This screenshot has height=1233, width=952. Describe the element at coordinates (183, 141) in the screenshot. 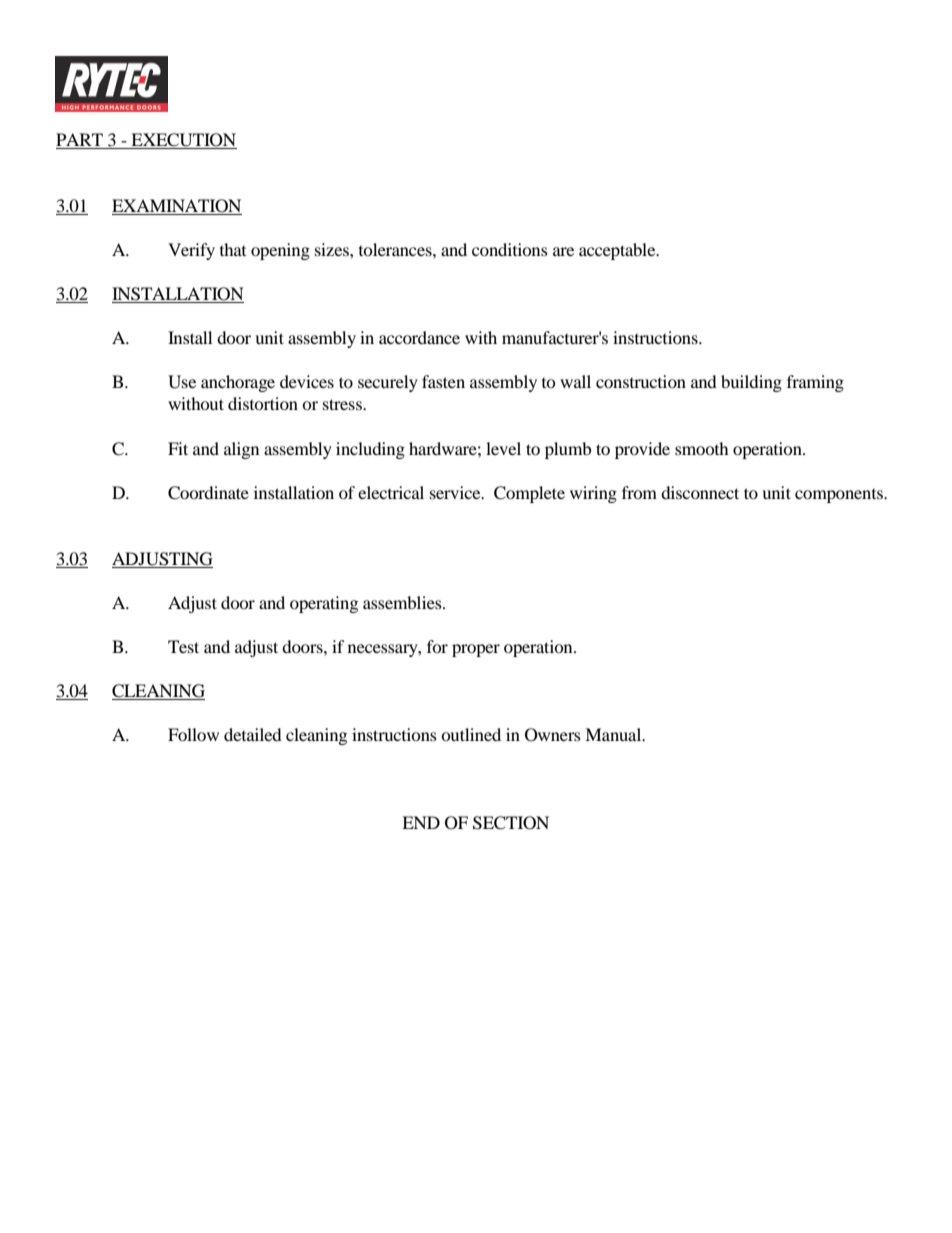

I see `EXECUTION` at that location.
